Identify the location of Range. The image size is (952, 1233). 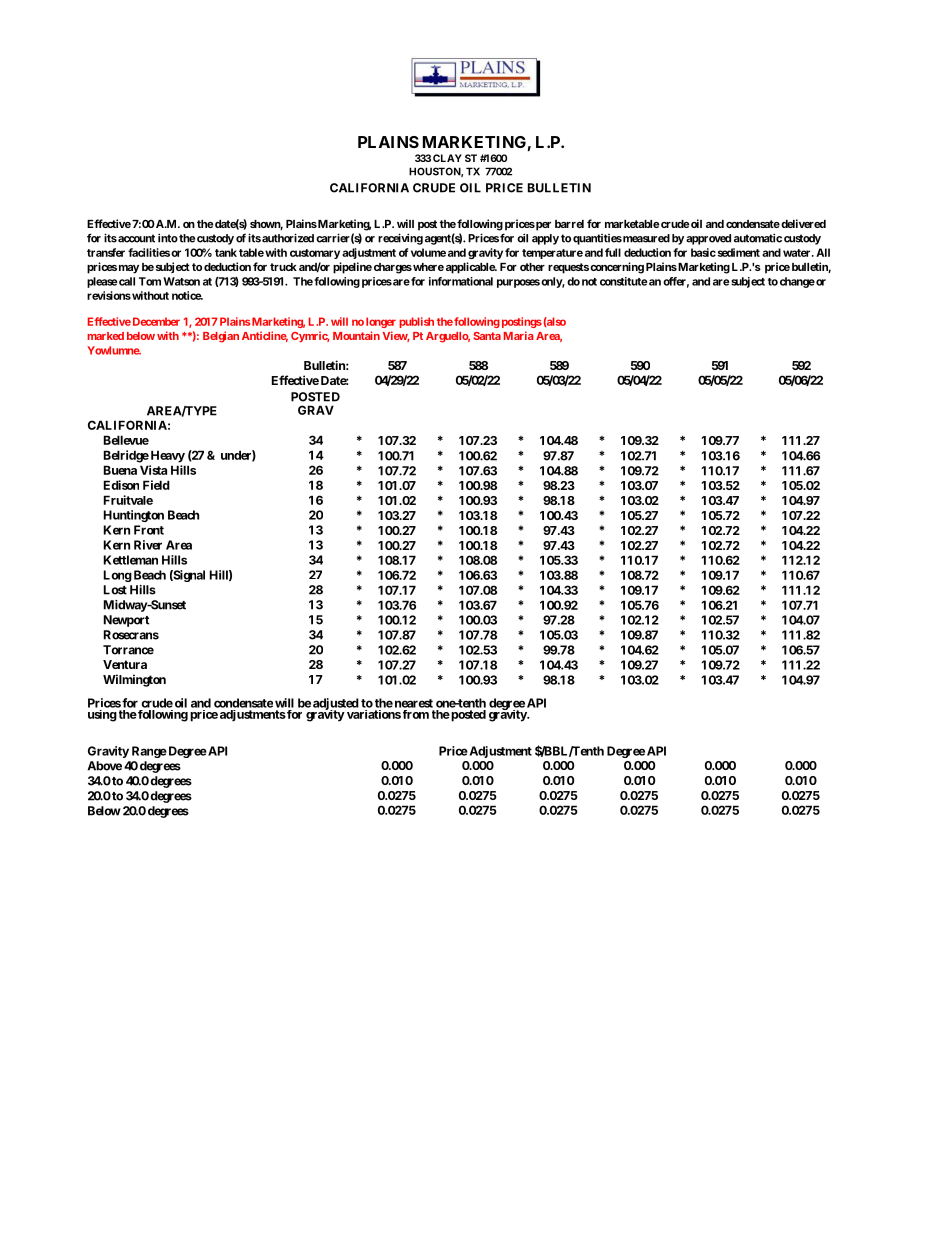
(149, 752).
